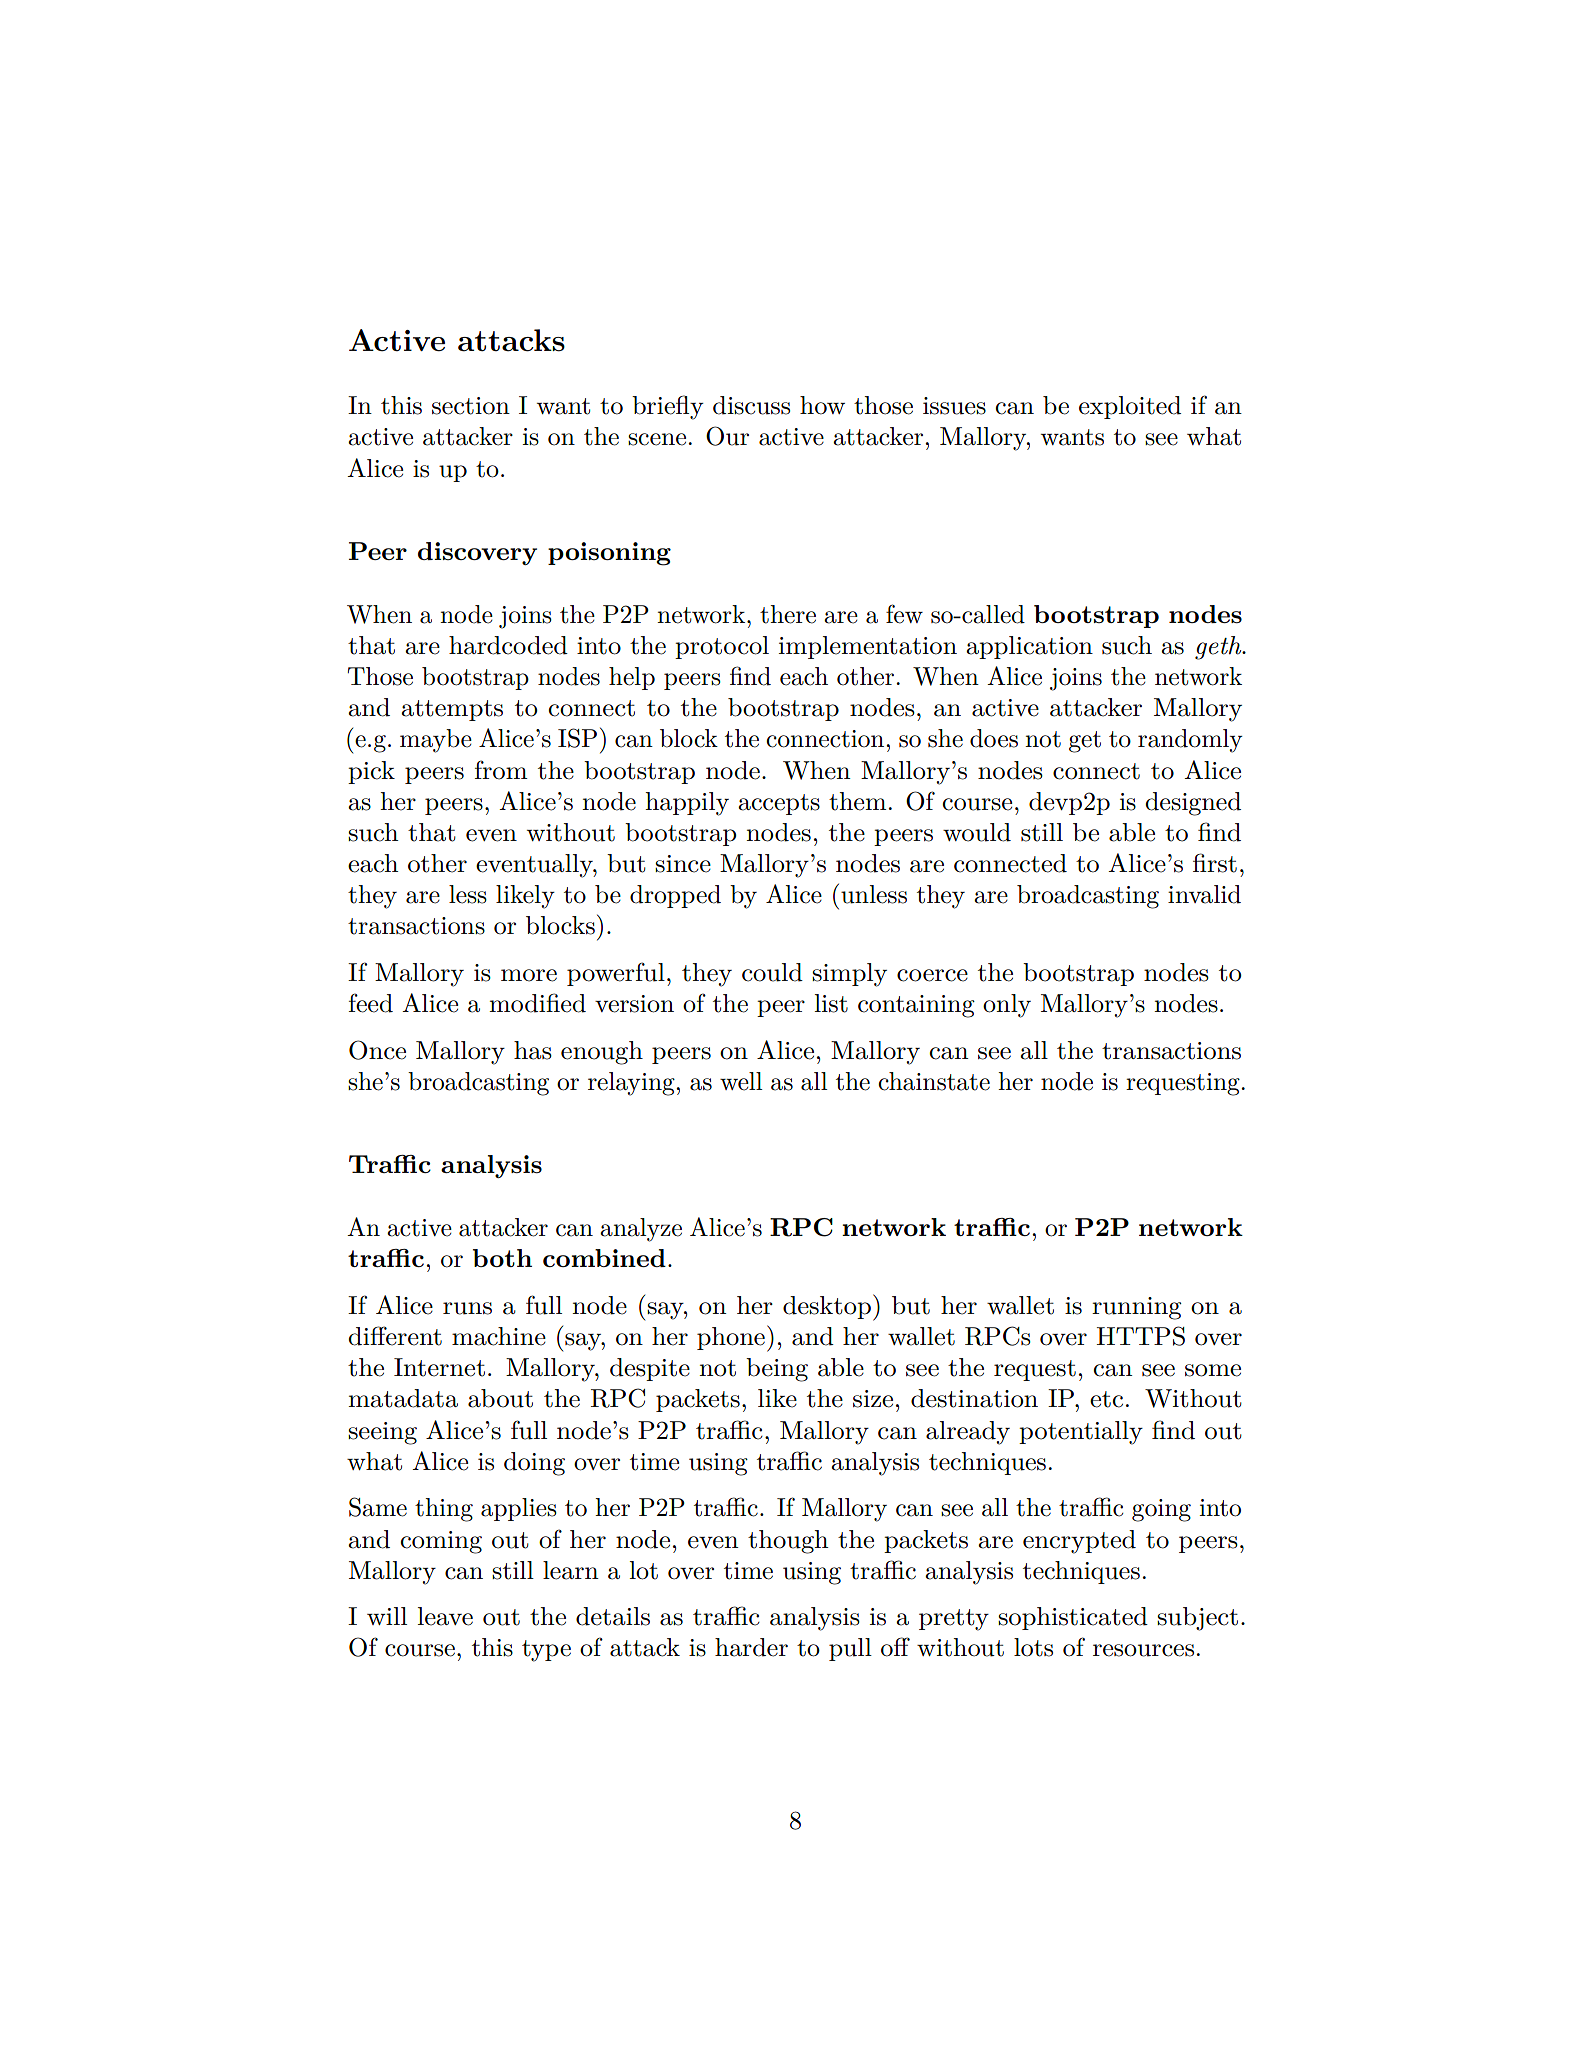  Describe the element at coordinates (822, 405) in the screenshot. I see `how` at that location.
